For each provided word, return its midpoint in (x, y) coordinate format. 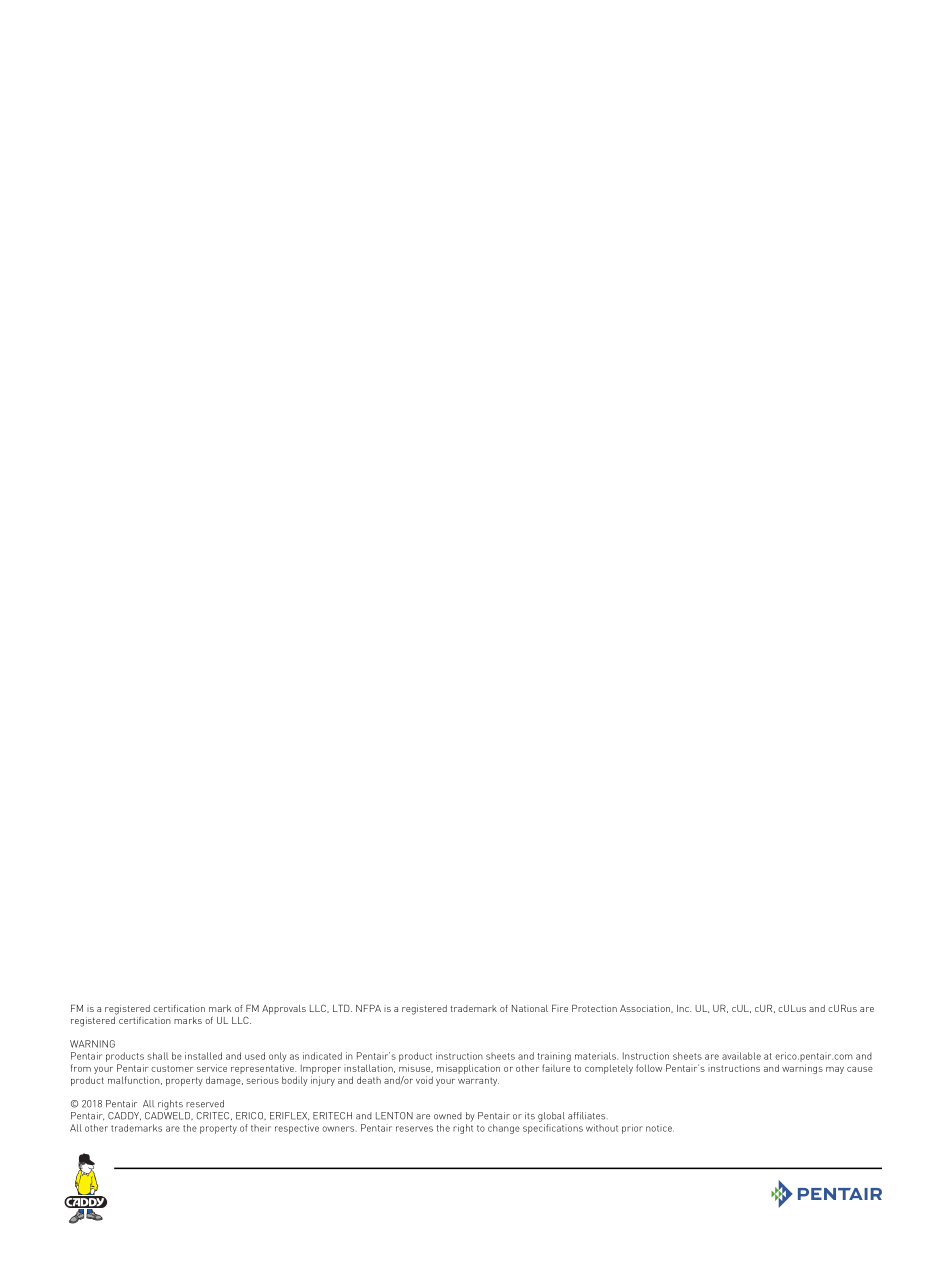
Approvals (284, 1009)
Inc (684, 1008)
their (261, 1128)
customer (172, 1068)
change (504, 1129)
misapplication (468, 1069)
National (530, 1008)
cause (860, 1069)
